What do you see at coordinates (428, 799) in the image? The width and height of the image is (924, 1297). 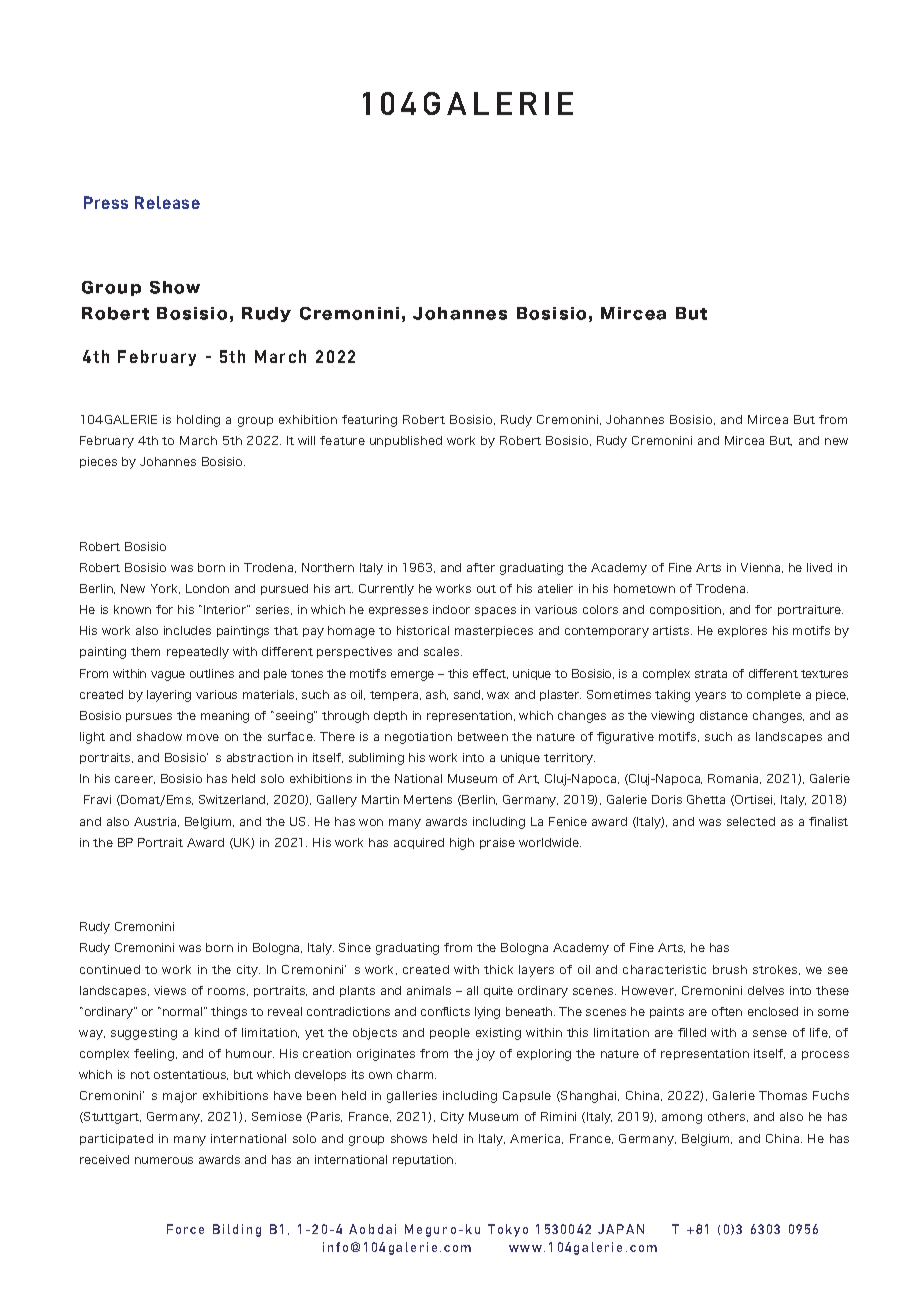 I see `Mertens` at bounding box center [428, 799].
